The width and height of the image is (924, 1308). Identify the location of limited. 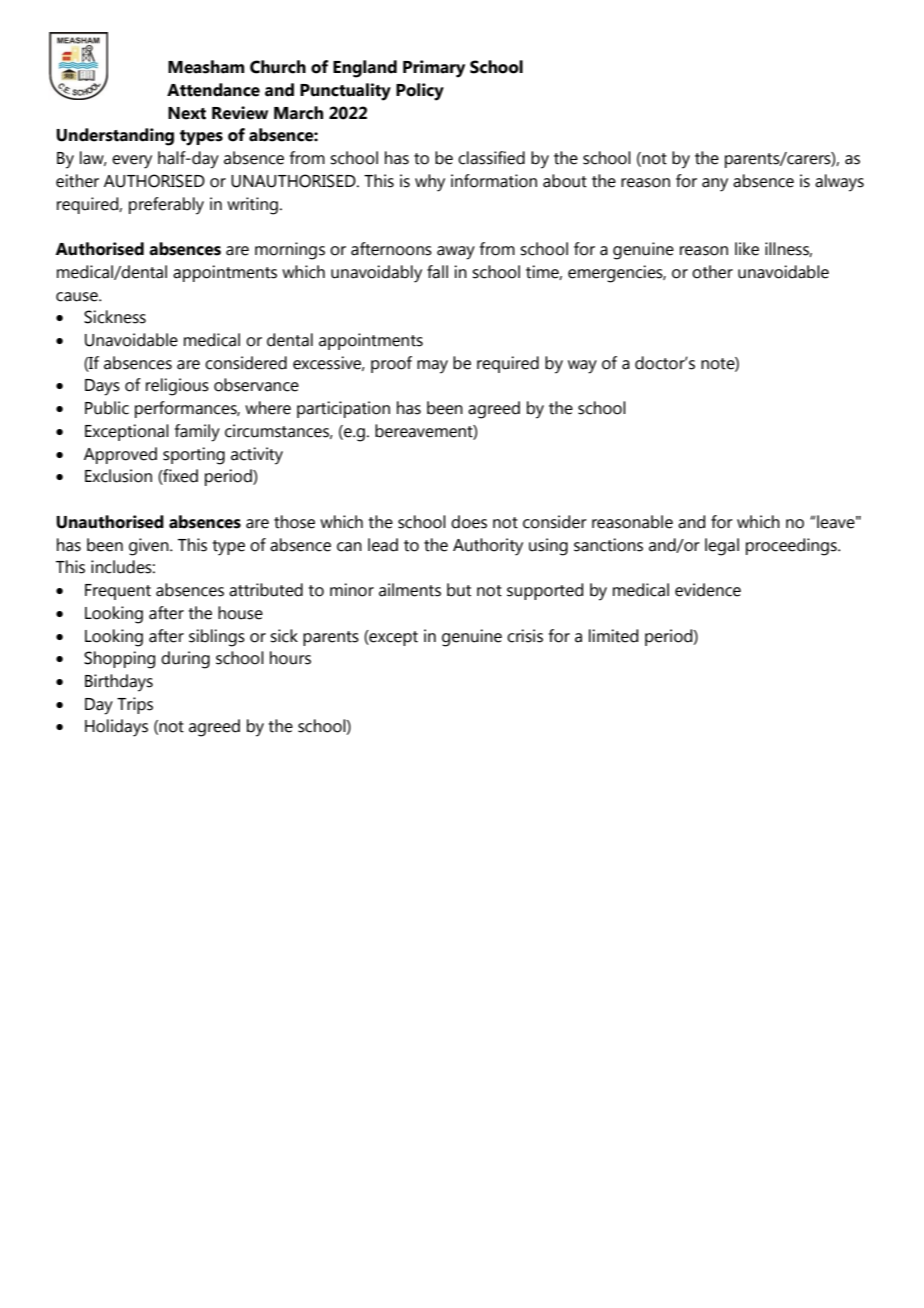
(613, 636).
